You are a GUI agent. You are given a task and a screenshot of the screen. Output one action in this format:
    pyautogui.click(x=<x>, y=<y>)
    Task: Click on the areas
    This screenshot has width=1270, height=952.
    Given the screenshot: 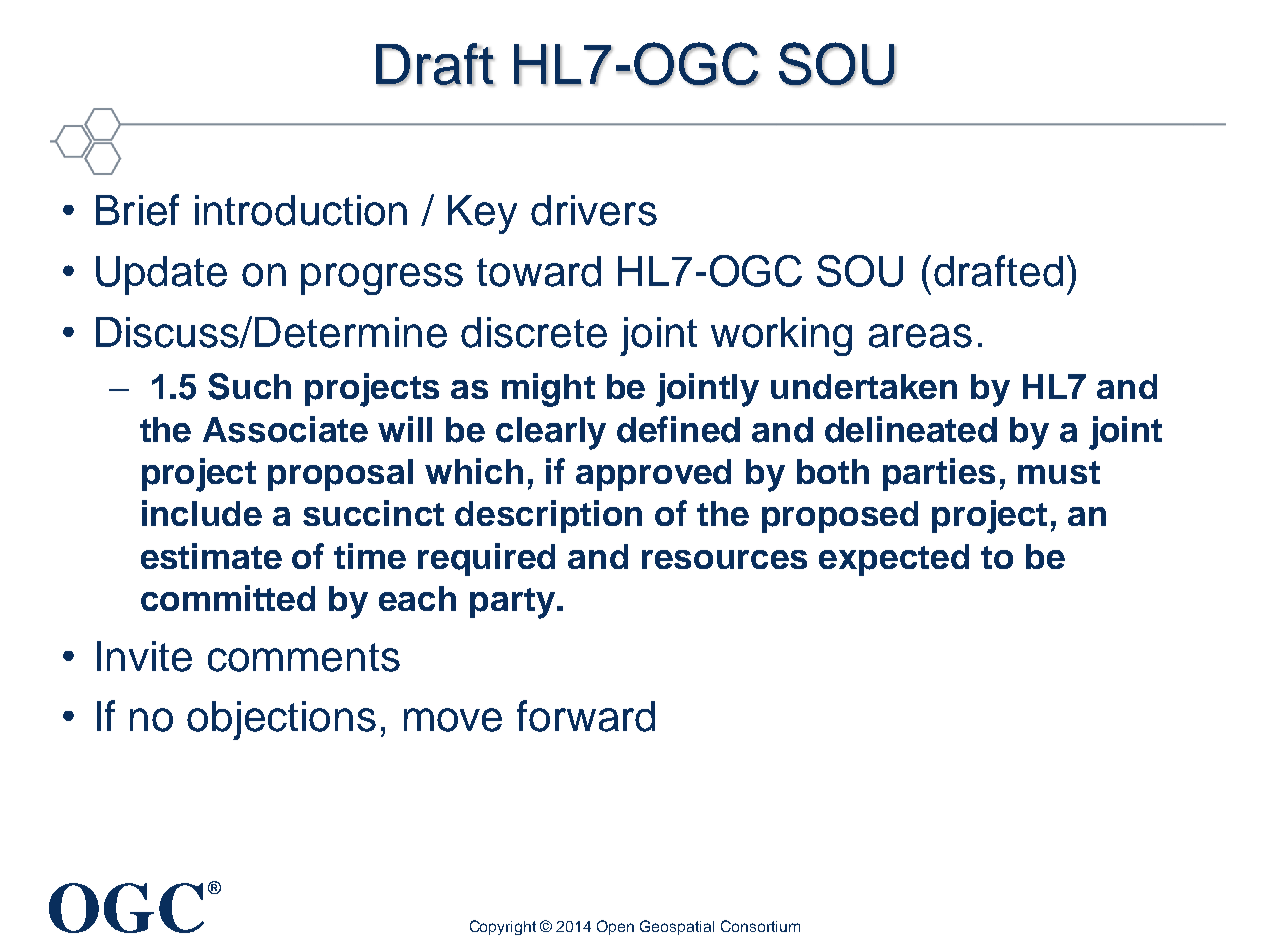 What is the action you would take?
    pyautogui.click(x=920, y=336)
